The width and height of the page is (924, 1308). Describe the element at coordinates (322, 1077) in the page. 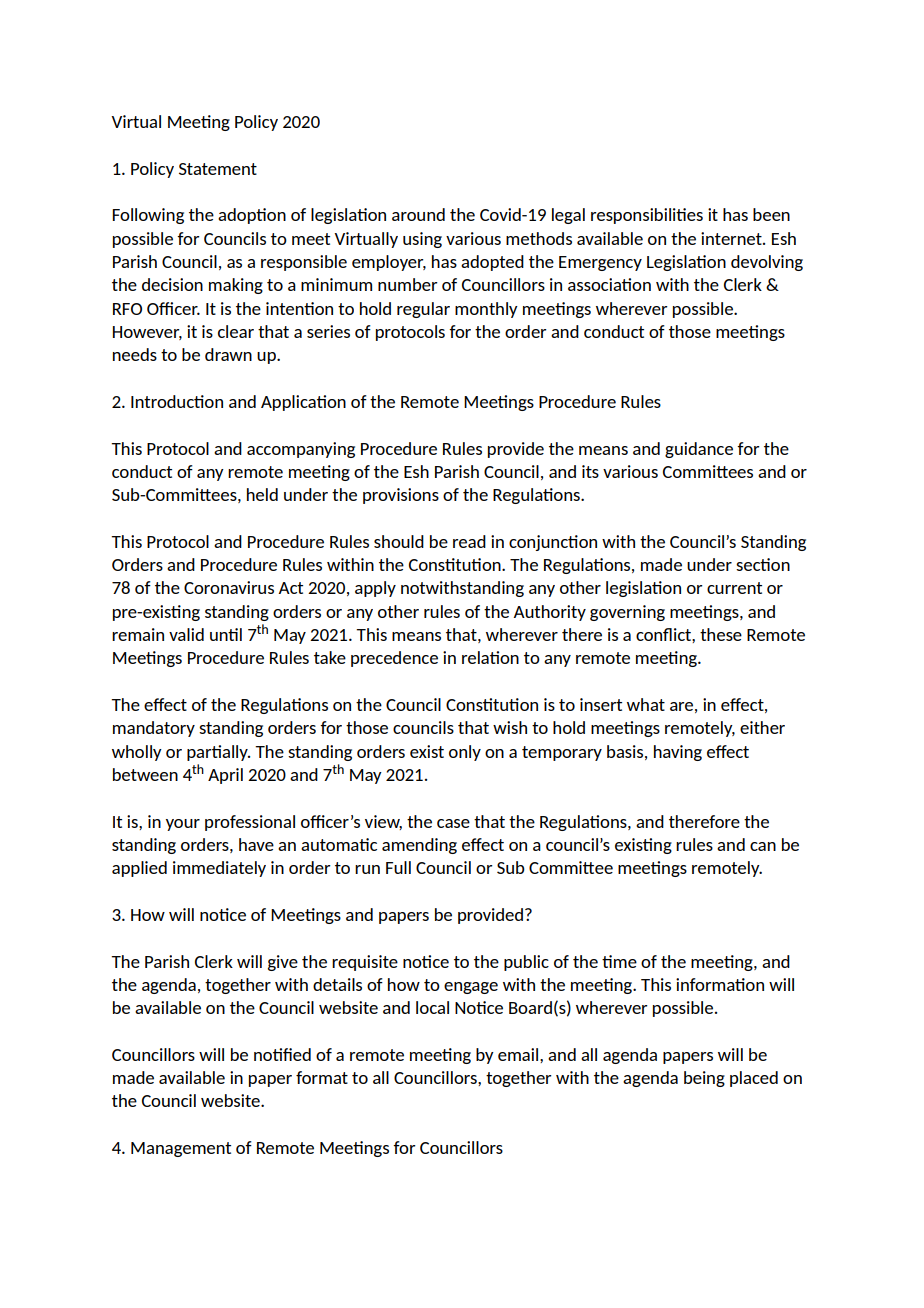

I see `format` at that location.
